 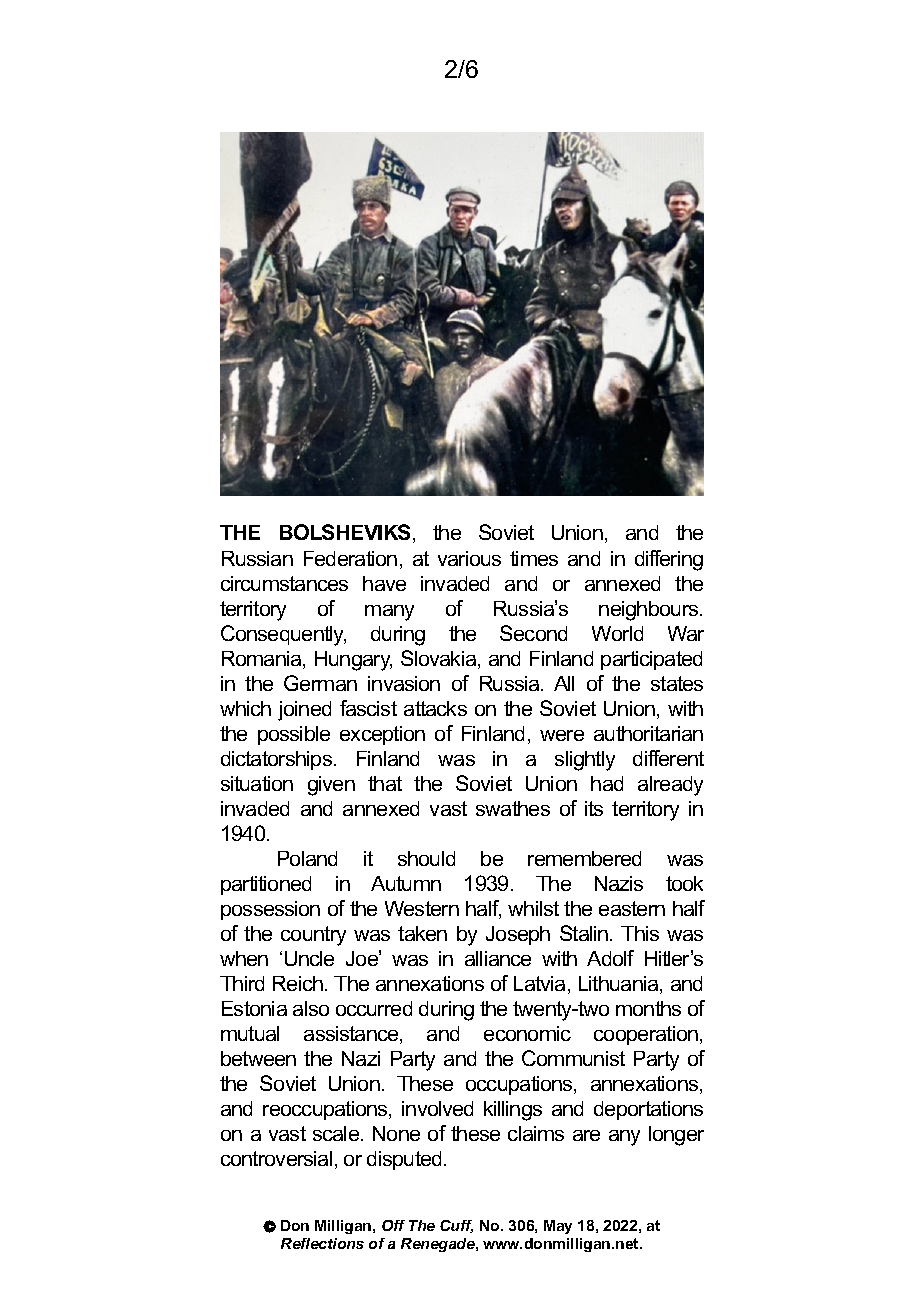 I want to click on Western, so click(x=422, y=908).
